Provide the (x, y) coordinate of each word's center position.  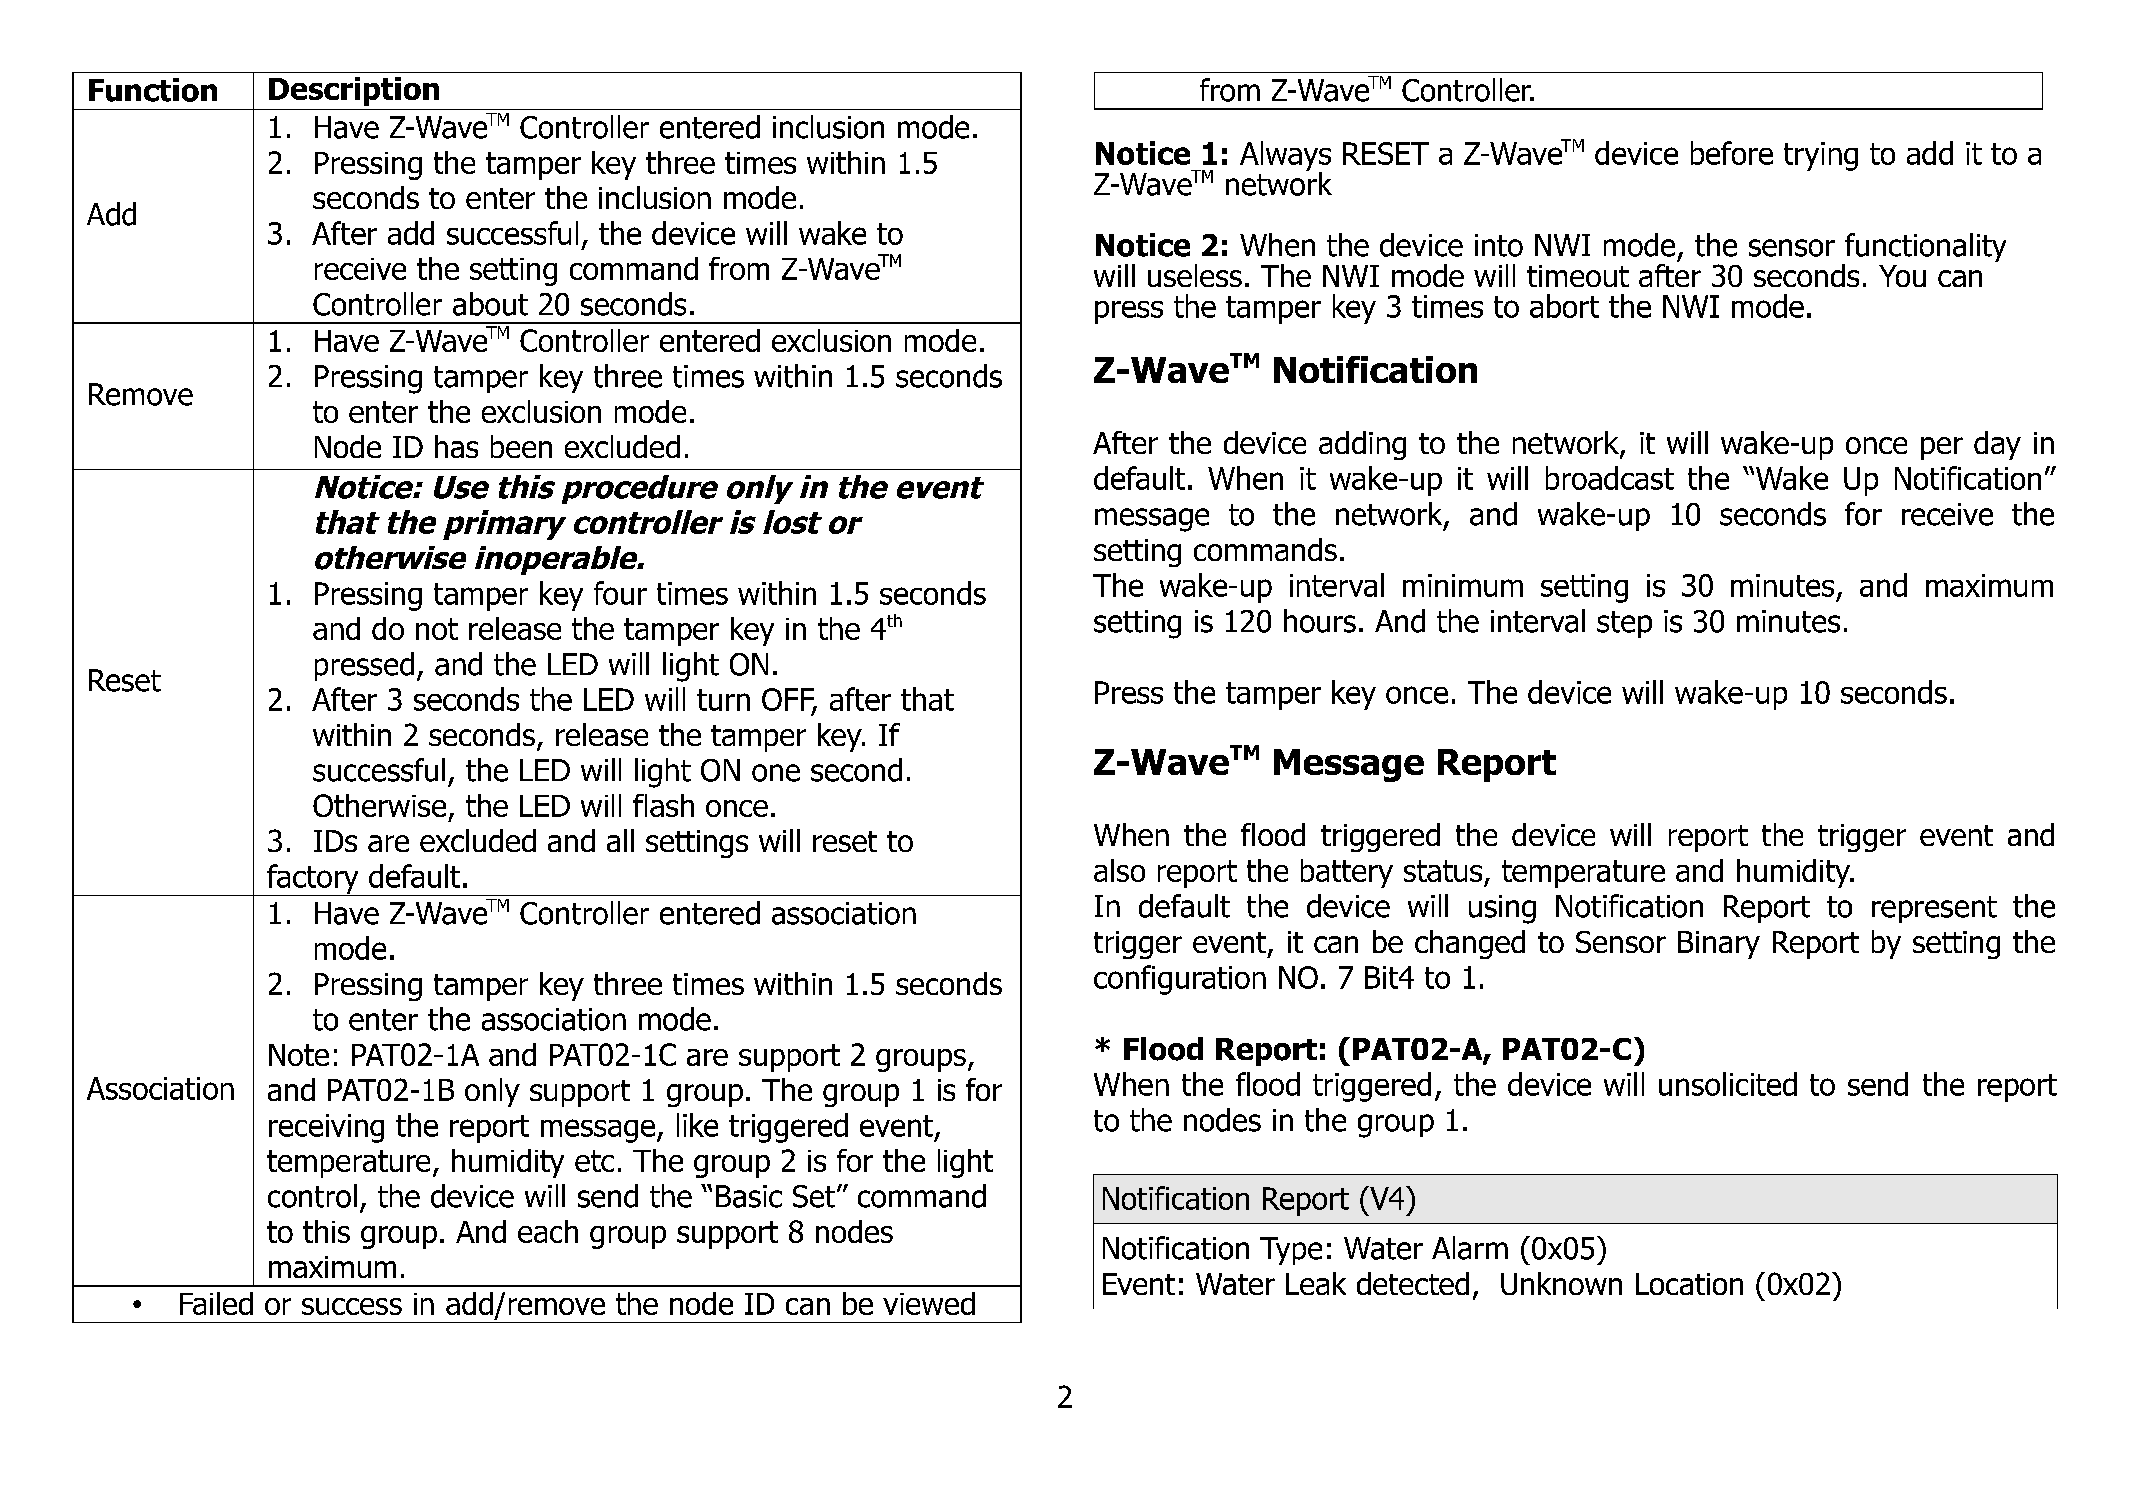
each (548, 1231)
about (490, 304)
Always (1285, 157)
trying (1821, 156)
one (776, 773)
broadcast (1610, 478)
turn (723, 700)
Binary (1719, 945)
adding (1362, 445)
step (1624, 624)
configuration (1180, 980)
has (456, 446)
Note (299, 1055)
